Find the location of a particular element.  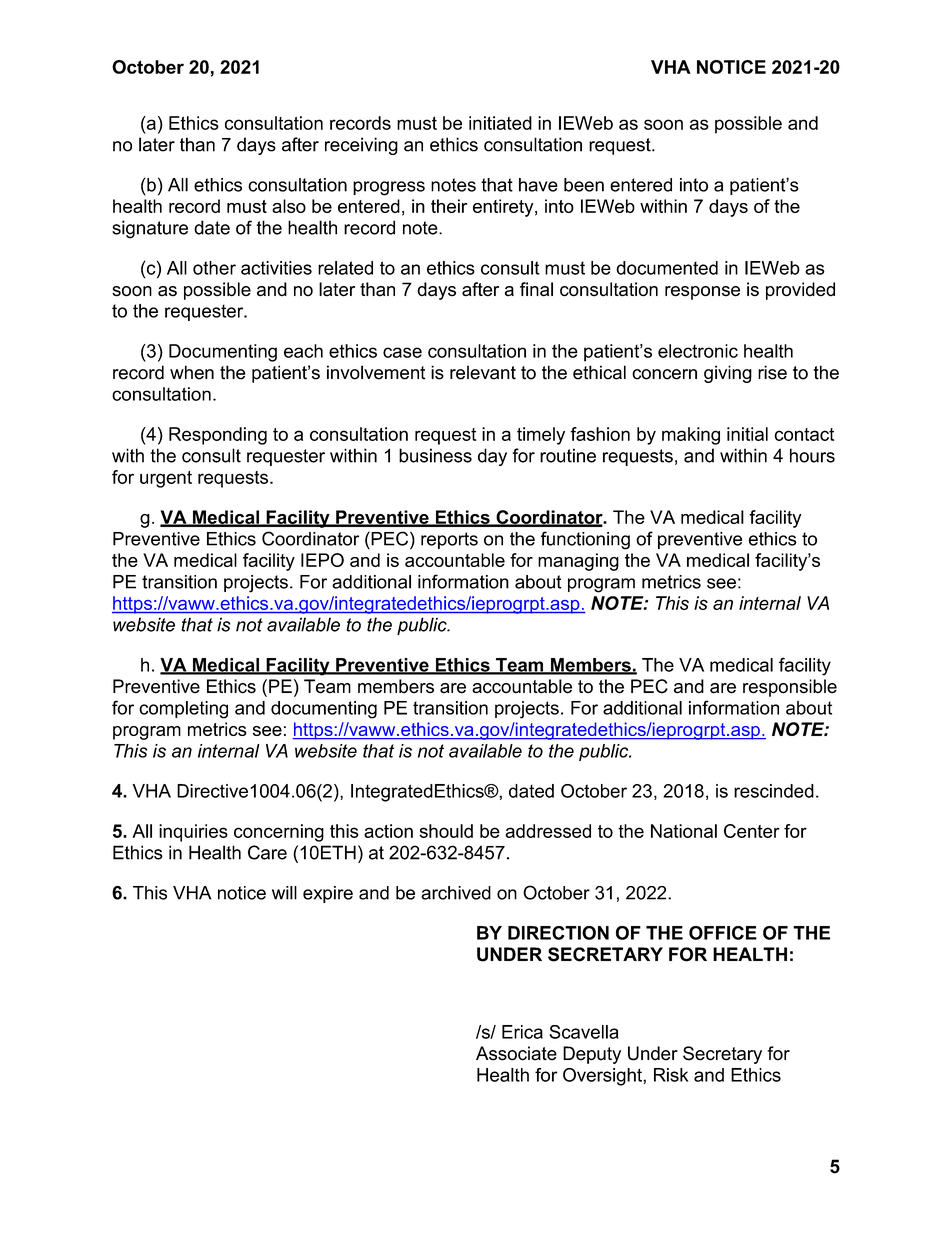

when is located at coordinates (192, 372).
